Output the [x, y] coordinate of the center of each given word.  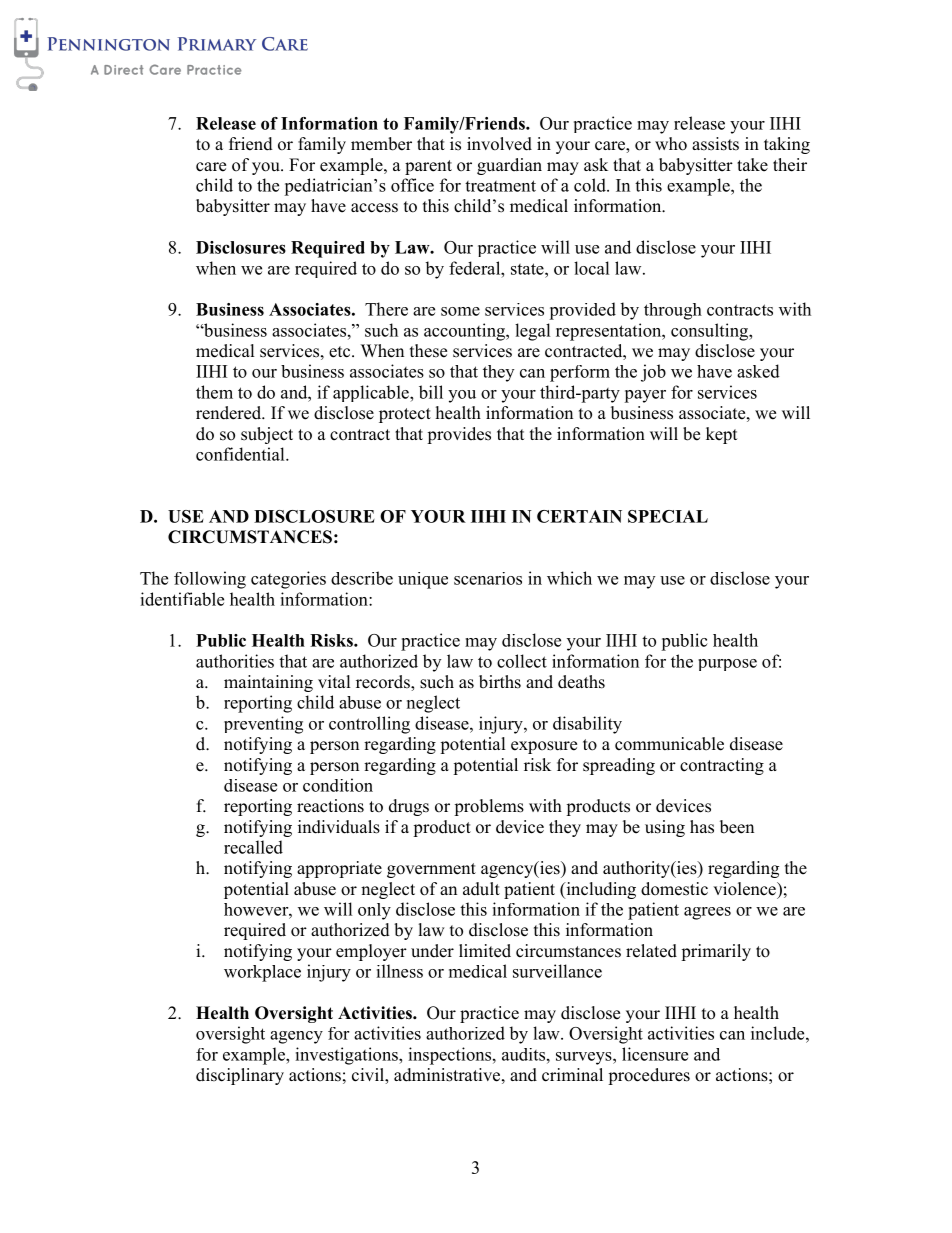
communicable [669, 744]
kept [721, 435]
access [374, 208]
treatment [500, 186]
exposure [544, 747]
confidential [241, 454]
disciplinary [240, 1076]
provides [459, 435]
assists [715, 144]
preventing [263, 725]
